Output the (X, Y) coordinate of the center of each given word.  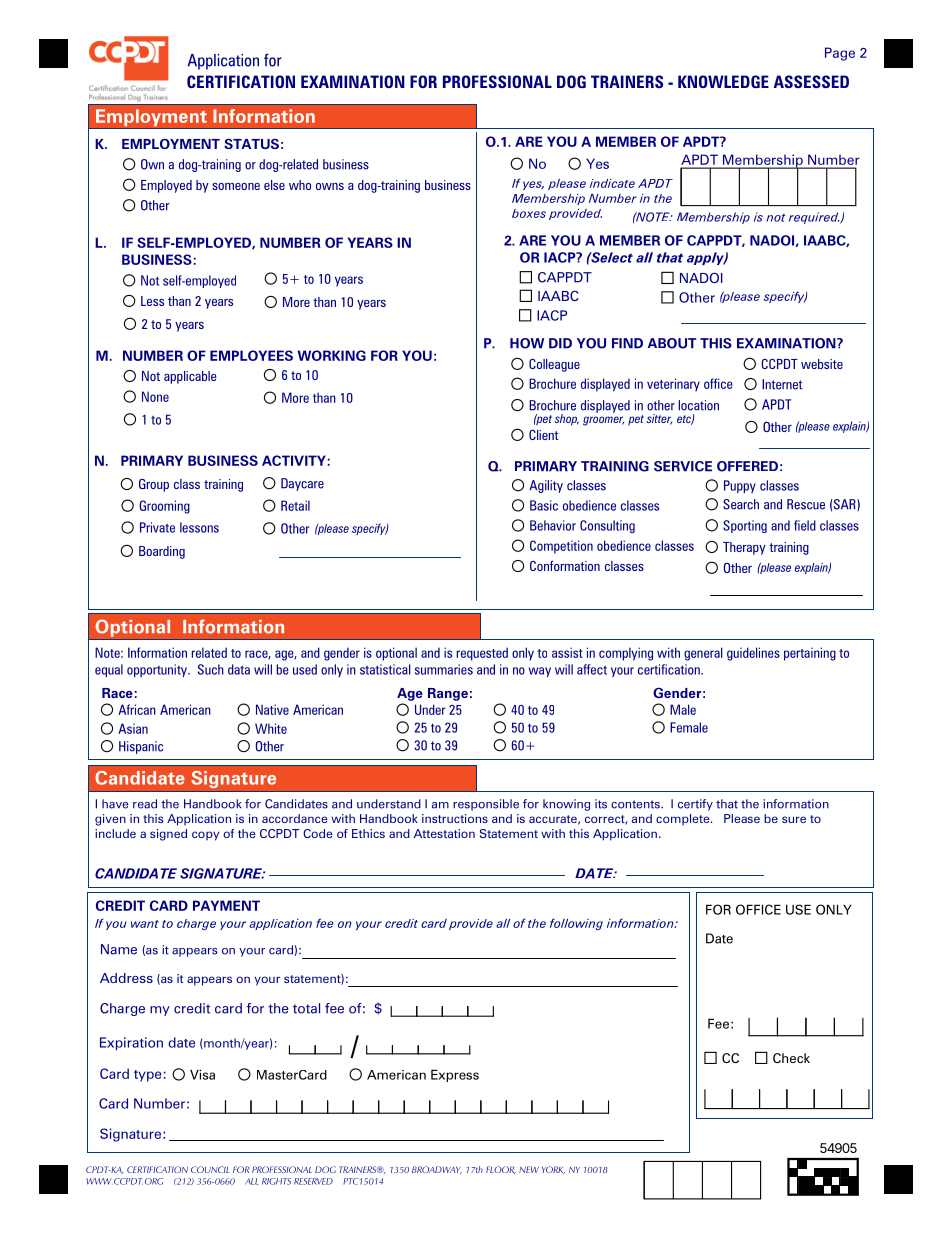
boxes (529, 213)
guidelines (753, 654)
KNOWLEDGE (723, 81)
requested (482, 654)
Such (211, 669)
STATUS (251, 144)
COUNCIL (210, 1169)
